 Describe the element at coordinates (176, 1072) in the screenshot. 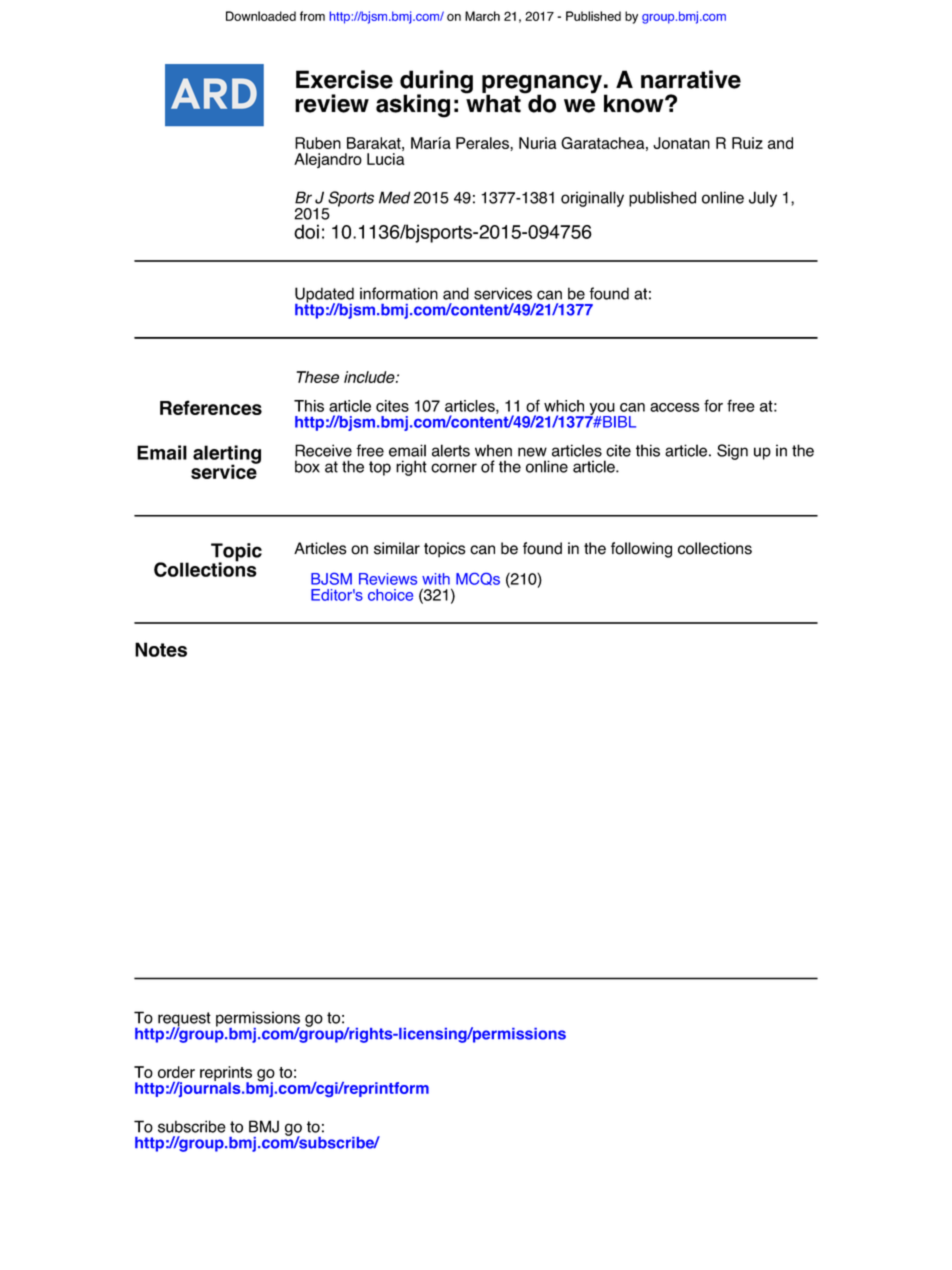

I see `order` at that location.
